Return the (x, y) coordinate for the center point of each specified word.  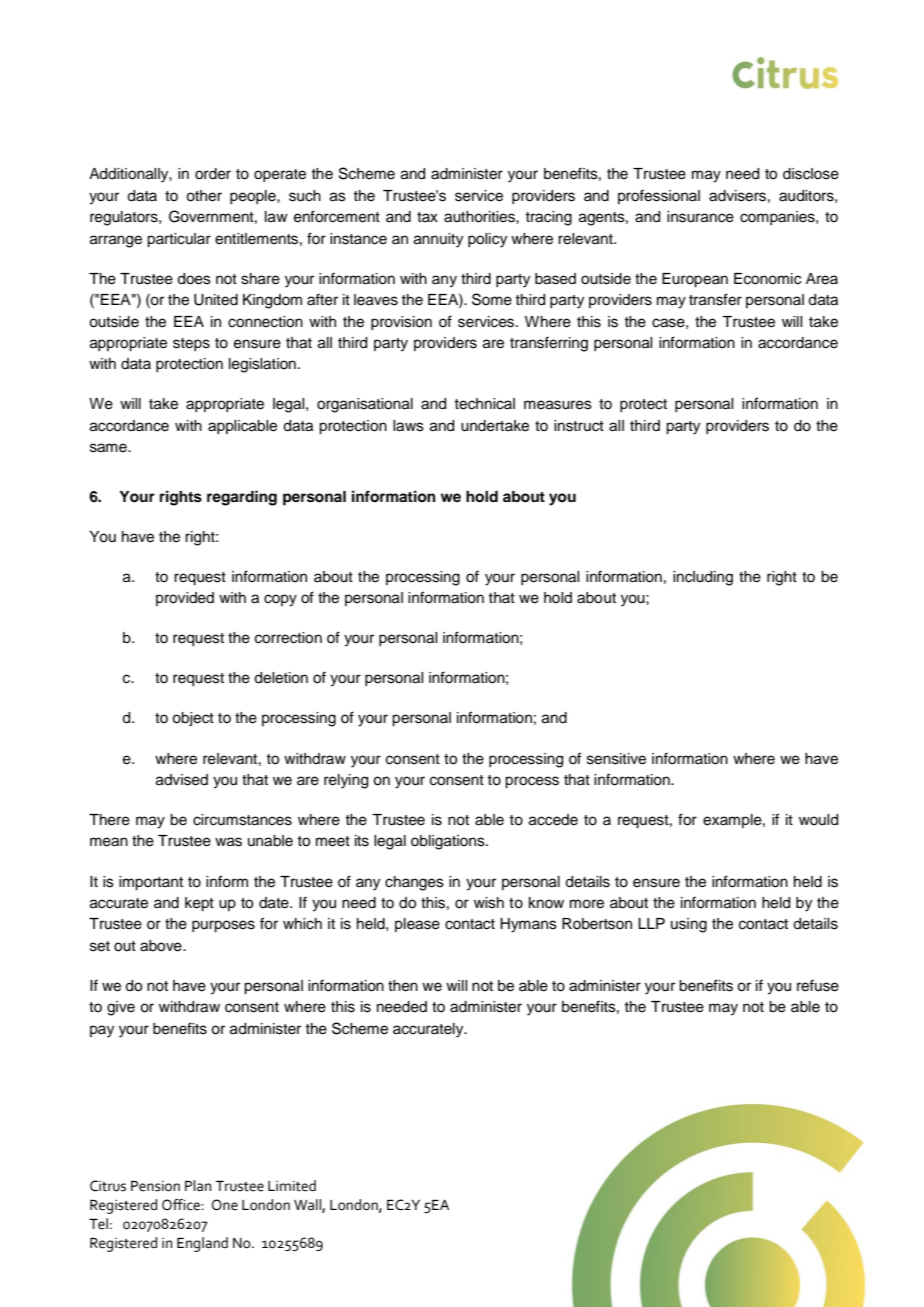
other (204, 196)
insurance (700, 217)
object (193, 719)
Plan (198, 1186)
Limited (292, 1186)
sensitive (616, 759)
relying (346, 781)
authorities (480, 217)
